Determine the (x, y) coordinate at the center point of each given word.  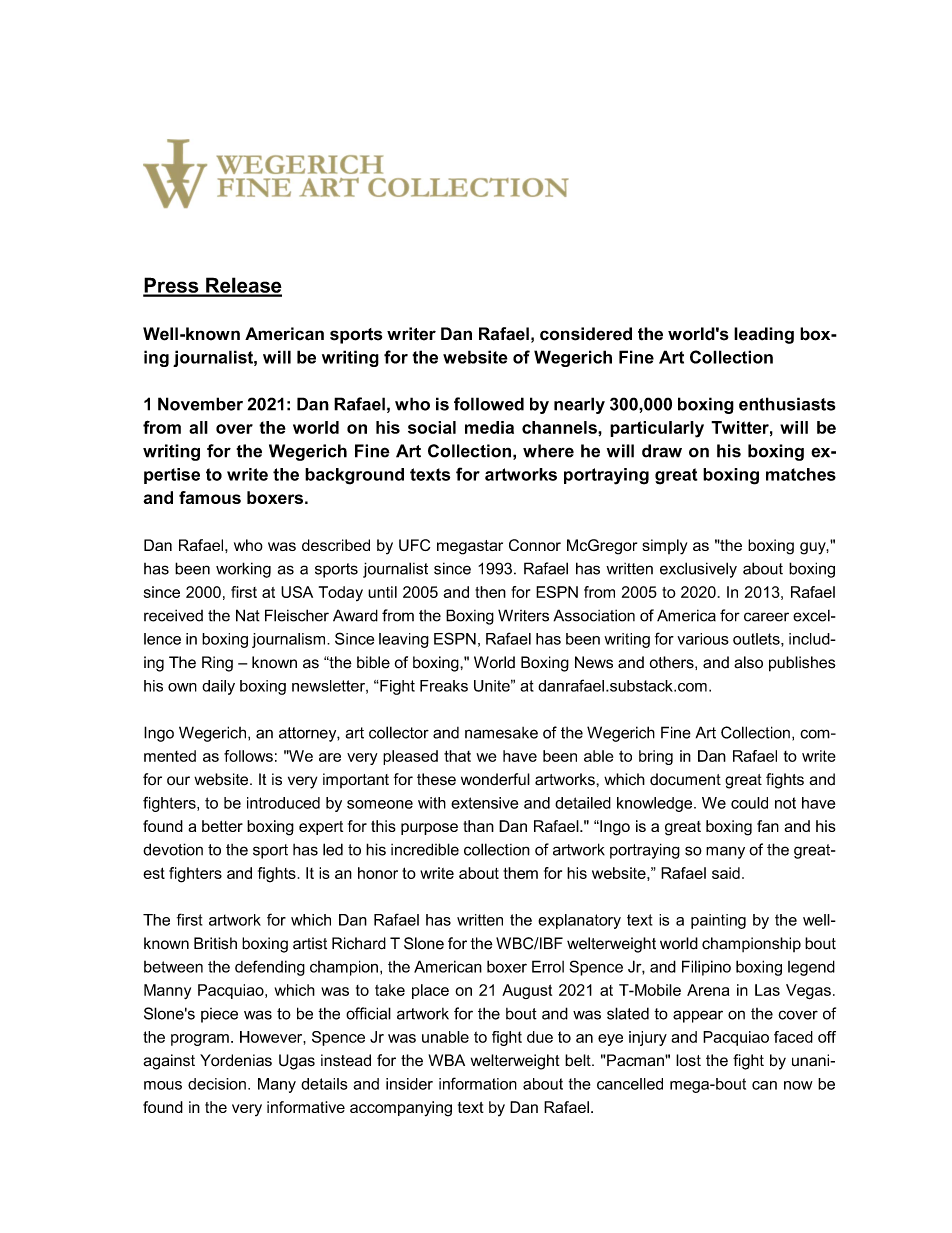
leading (764, 335)
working (243, 570)
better (222, 826)
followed (489, 404)
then (490, 592)
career (766, 617)
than (478, 826)
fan (768, 826)
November (200, 404)
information (478, 1083)
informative (306, 1107)
